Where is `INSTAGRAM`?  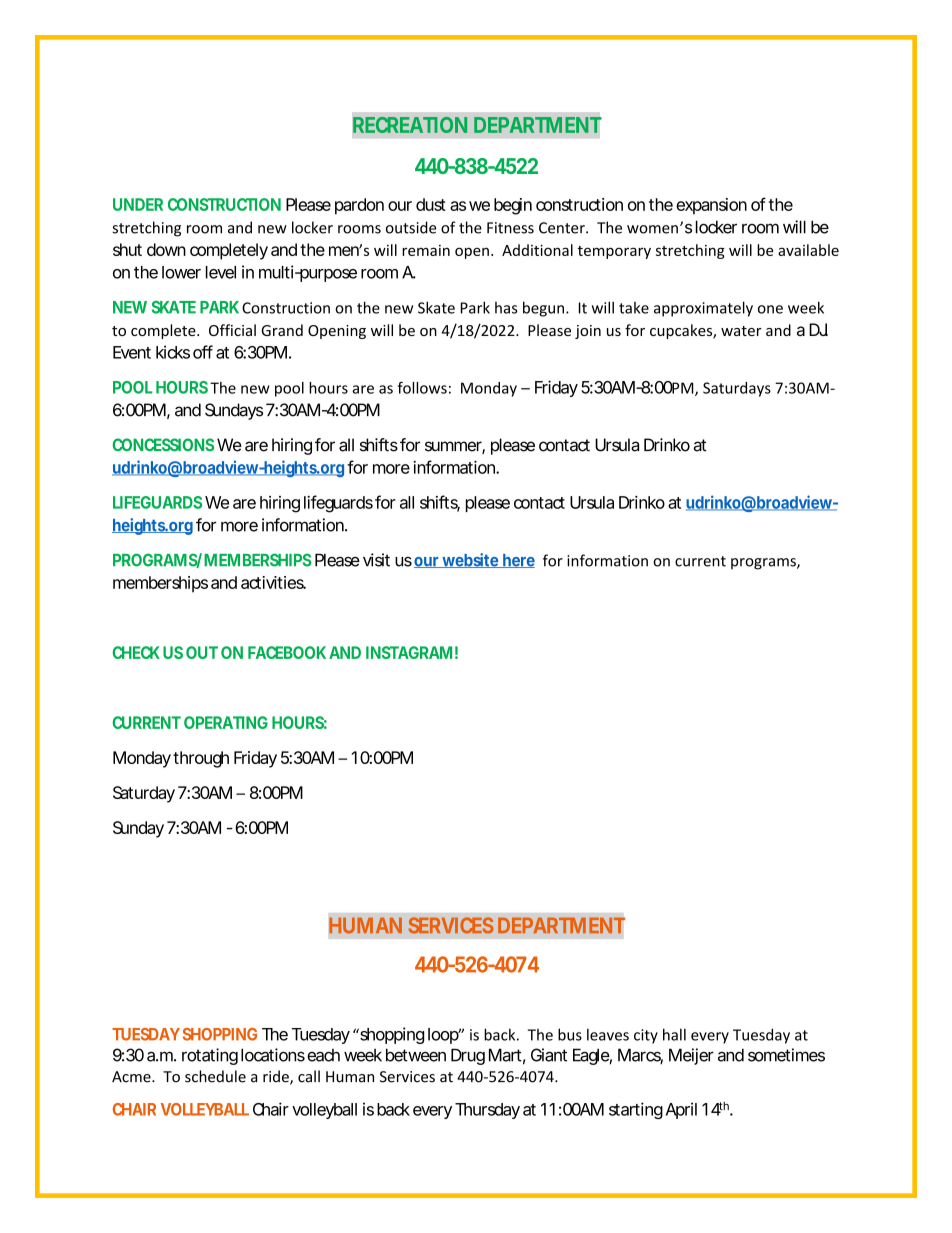 INSTAGRAM is located at coordinates (409, 652).
